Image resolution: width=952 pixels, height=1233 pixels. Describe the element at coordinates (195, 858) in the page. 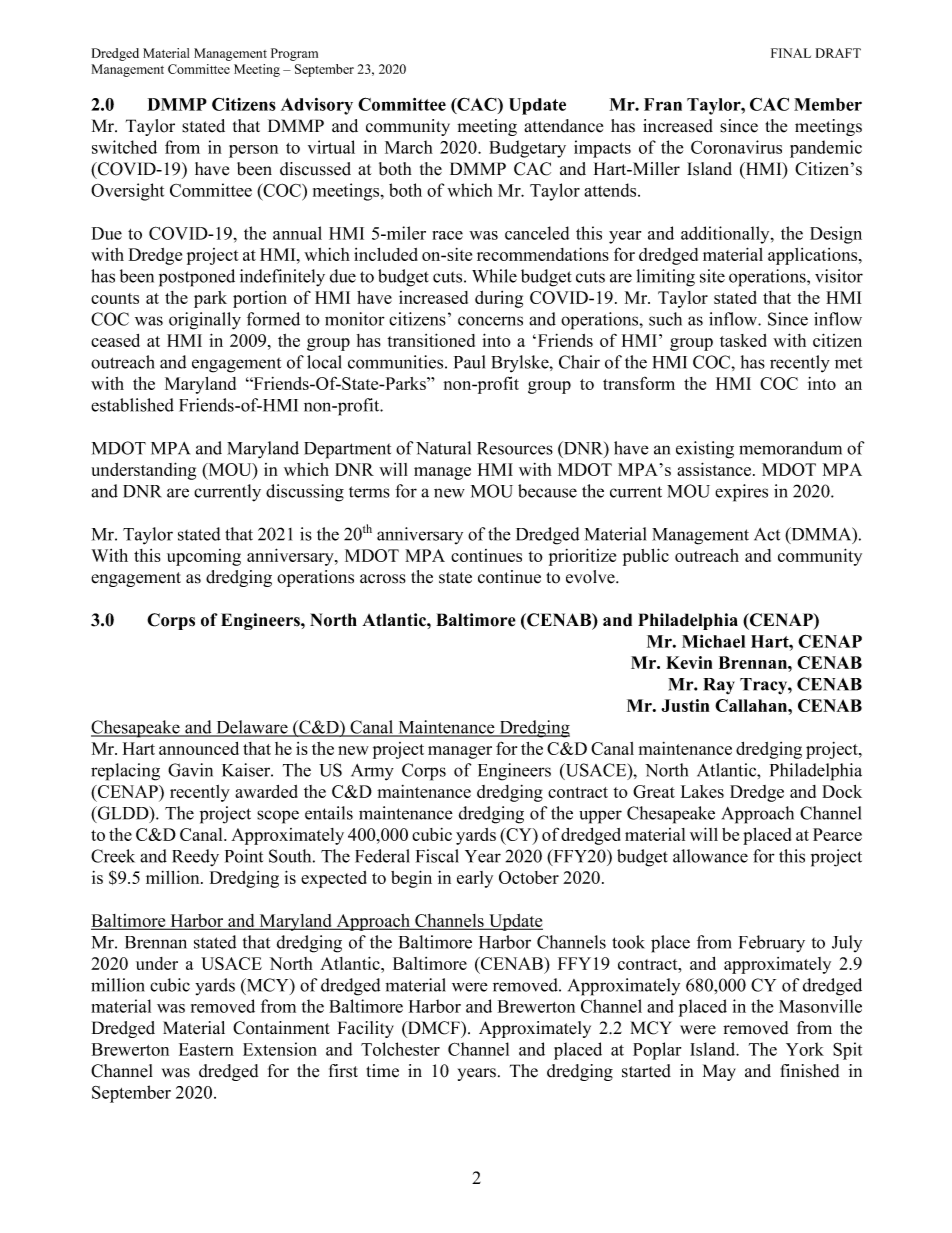

I see `Reedy` at that location.
